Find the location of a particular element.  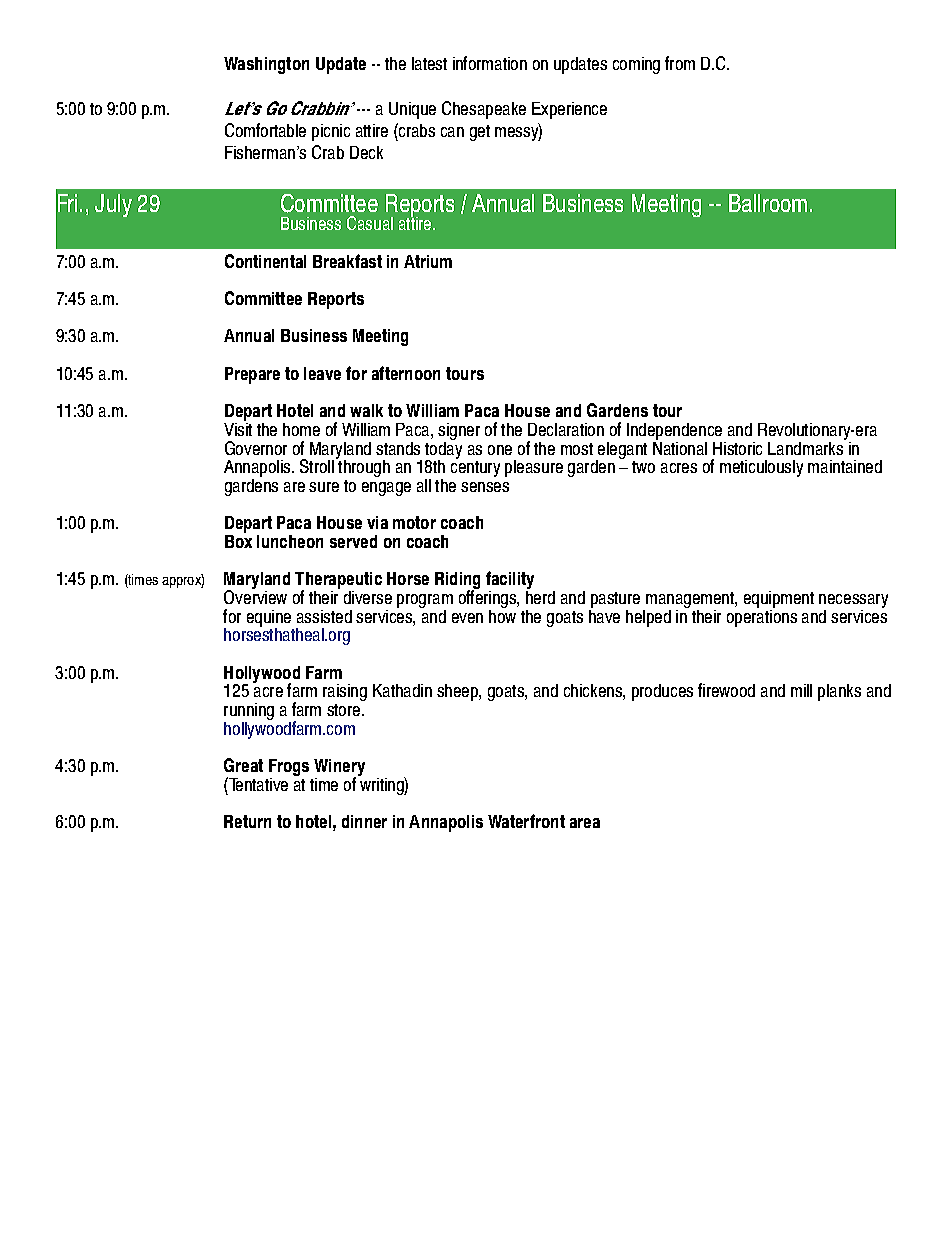

how is located at coordinates (502, 615).
